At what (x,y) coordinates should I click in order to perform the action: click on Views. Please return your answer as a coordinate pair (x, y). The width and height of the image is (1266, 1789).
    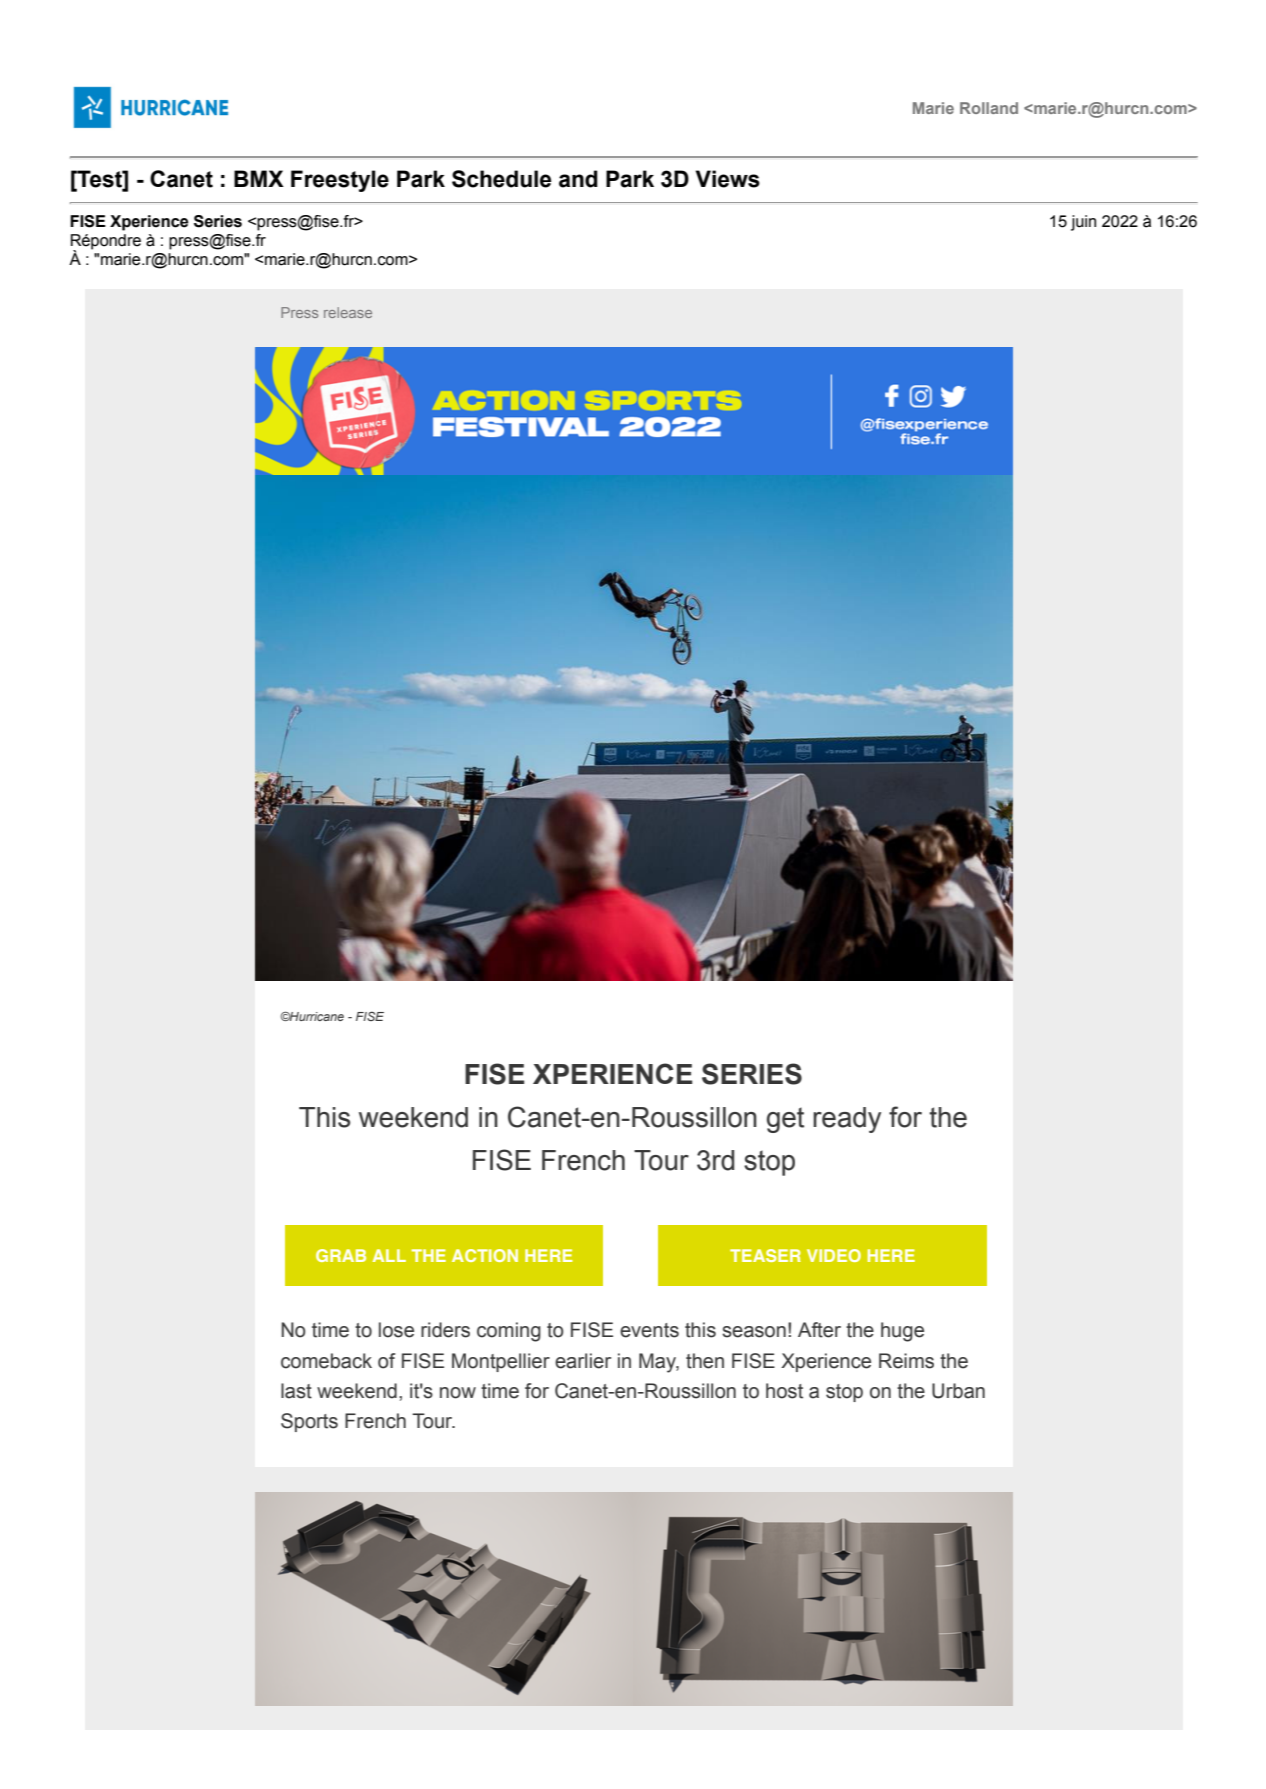
    Looking at the image, I should click on (727, 179).
